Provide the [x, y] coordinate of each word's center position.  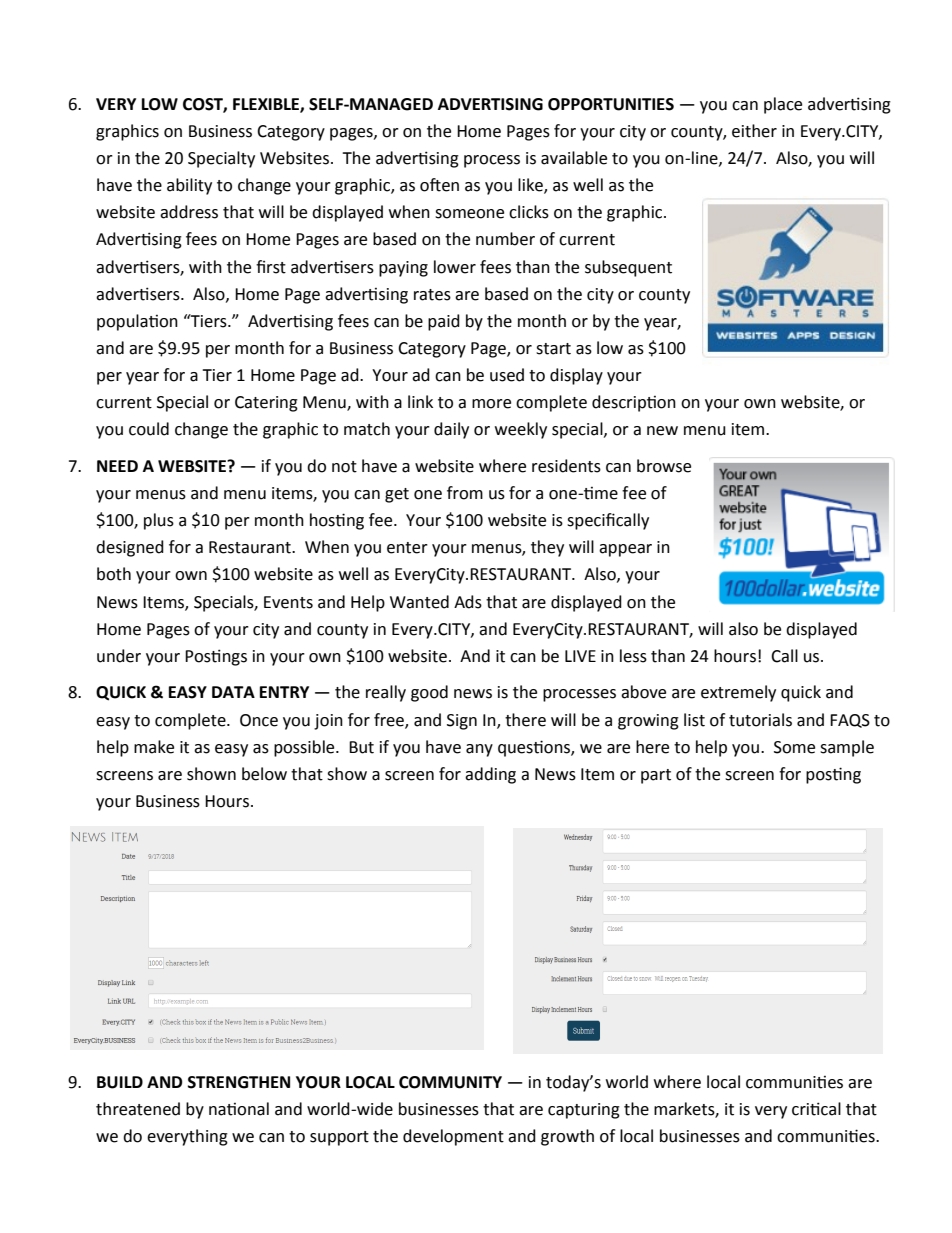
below [264, 774]
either [754, 131]
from [465, 493]
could [149, 429]
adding [490, 775]
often [439, 185]
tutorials [760, 720]
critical [816, 1109]
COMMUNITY [450, 1082]
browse [664, 466]
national [239, 1109]
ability [189, 186]
